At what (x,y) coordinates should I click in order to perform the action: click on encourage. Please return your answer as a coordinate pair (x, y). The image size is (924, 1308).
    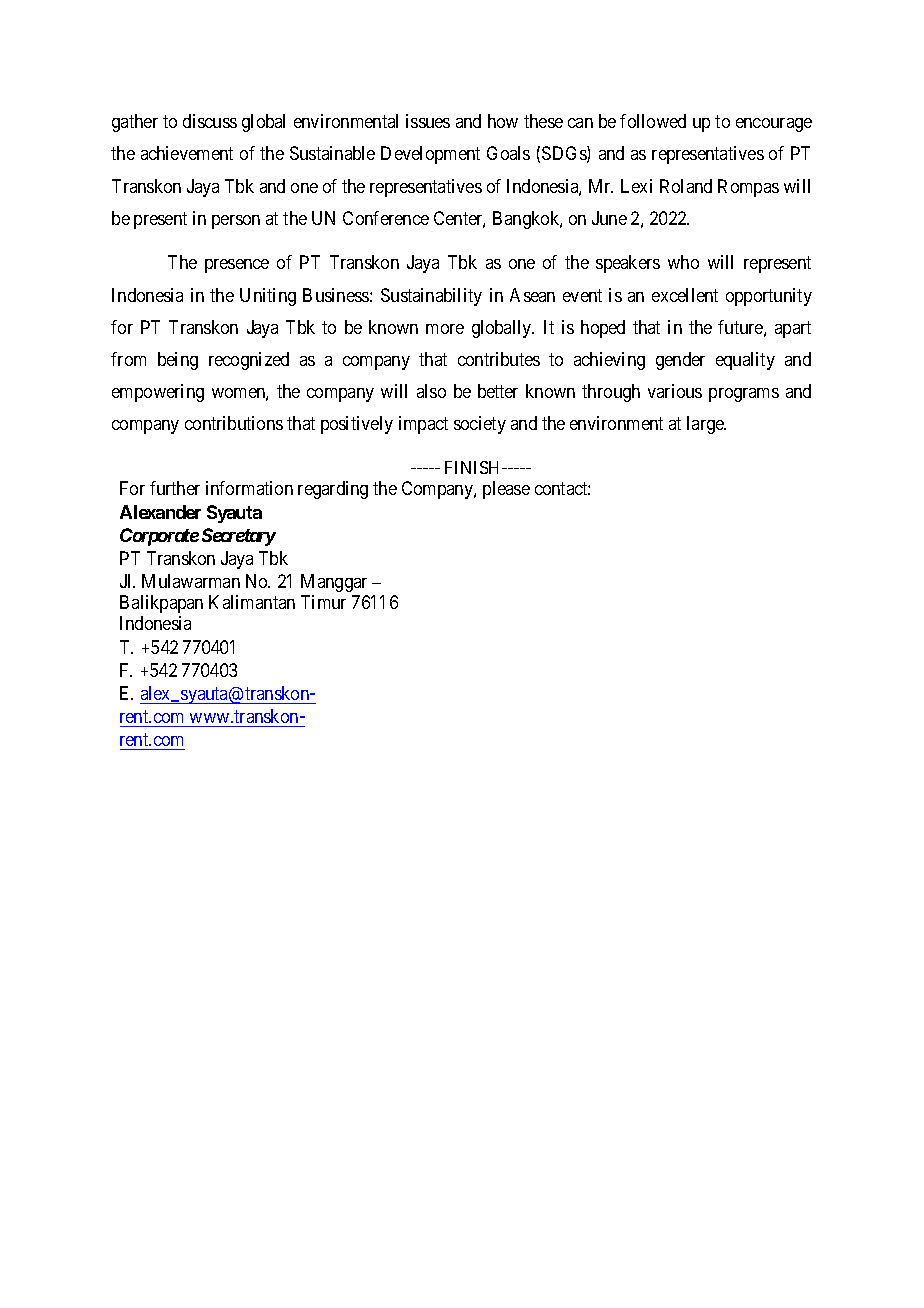
    Looking at the image, I should click on (774, 125).
